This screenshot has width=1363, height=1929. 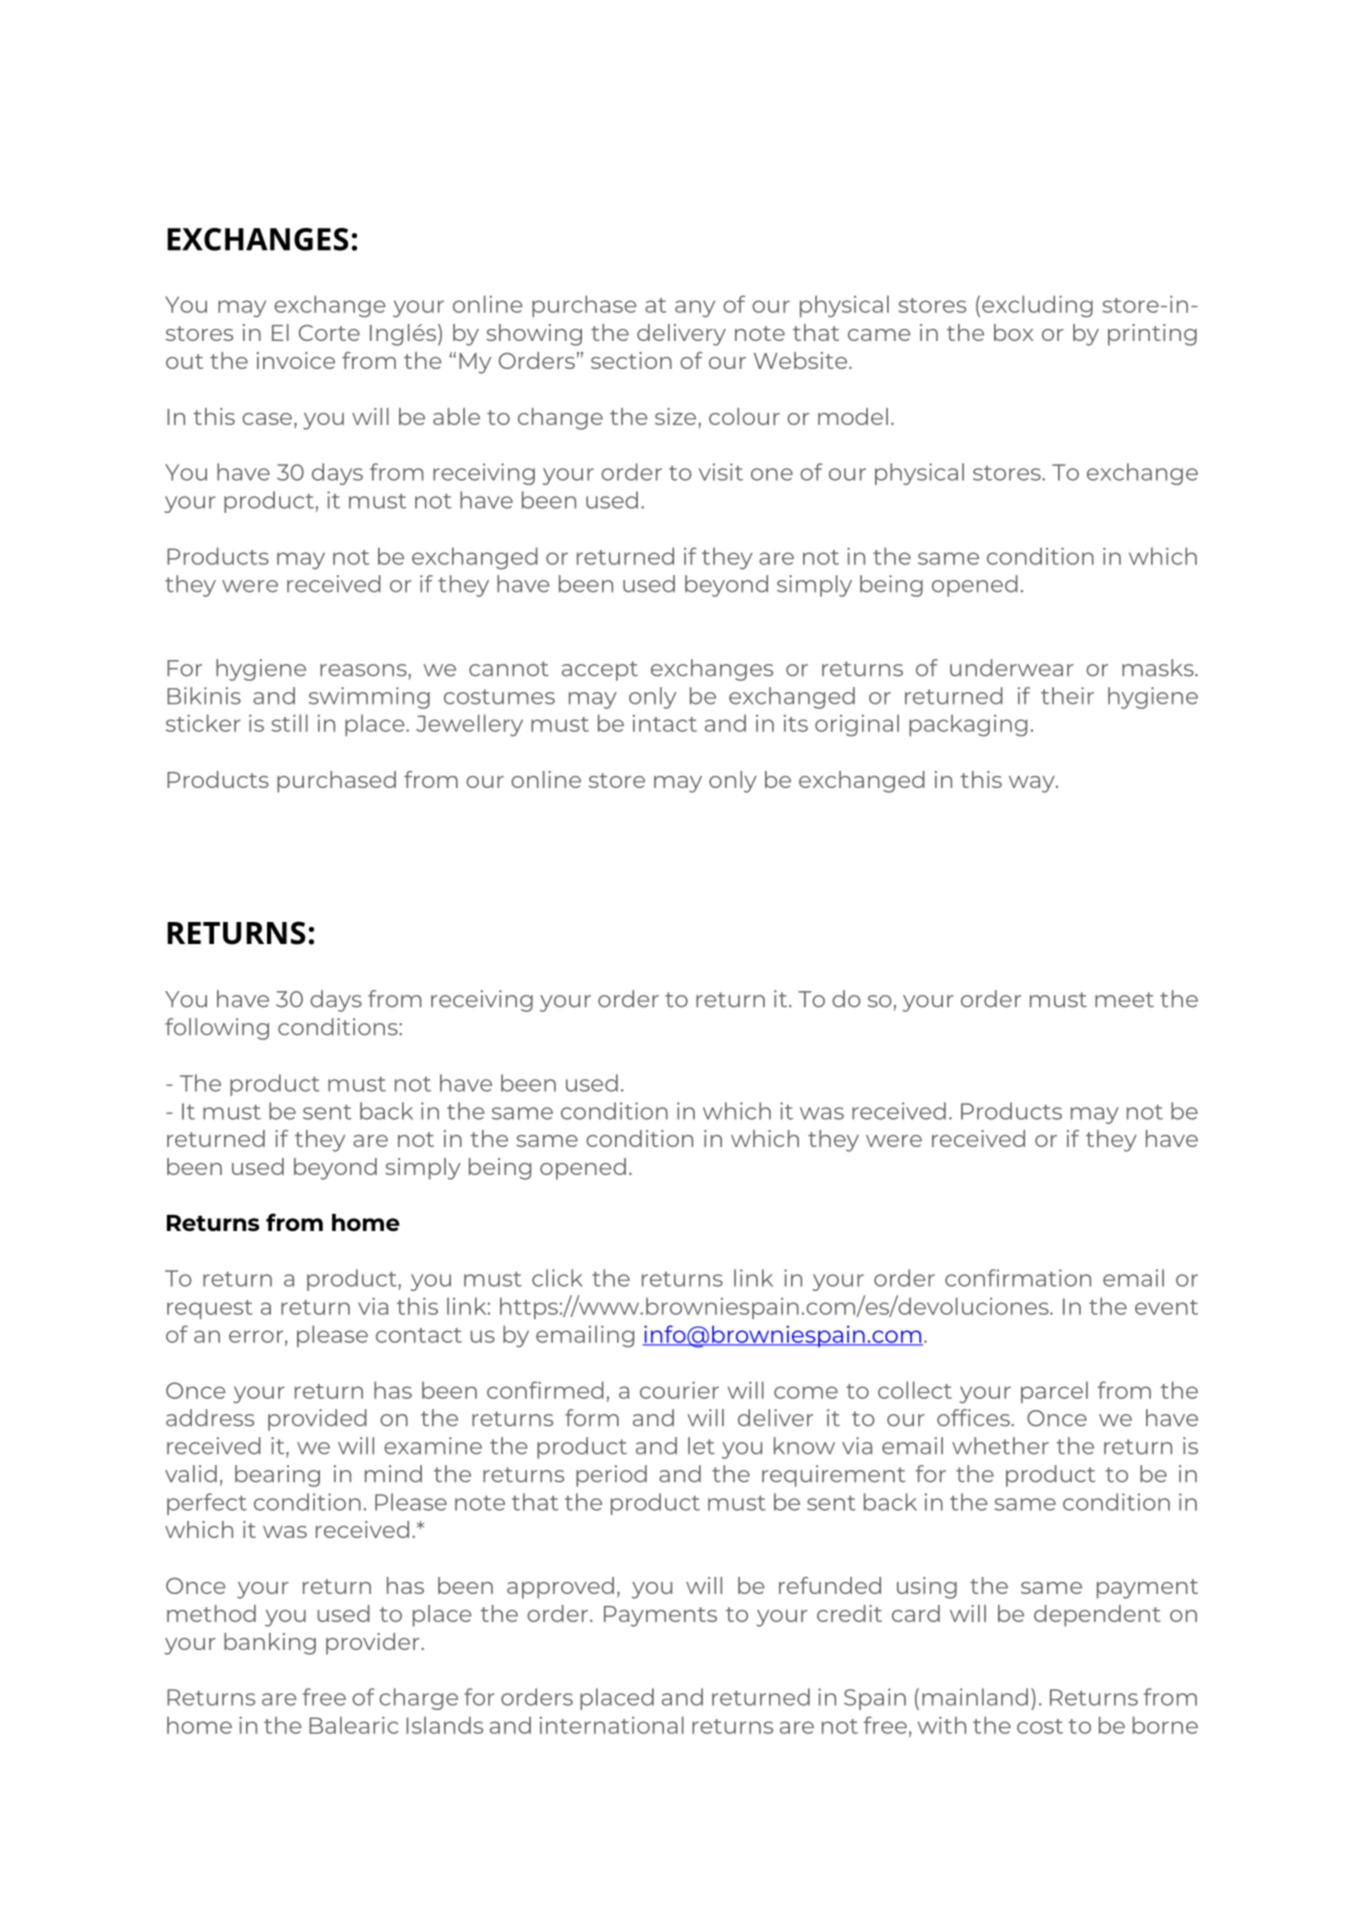 What do you see at coordinates (217, 1029) in the screenshot?
I see `following` at bounding box center [217, 1029].
